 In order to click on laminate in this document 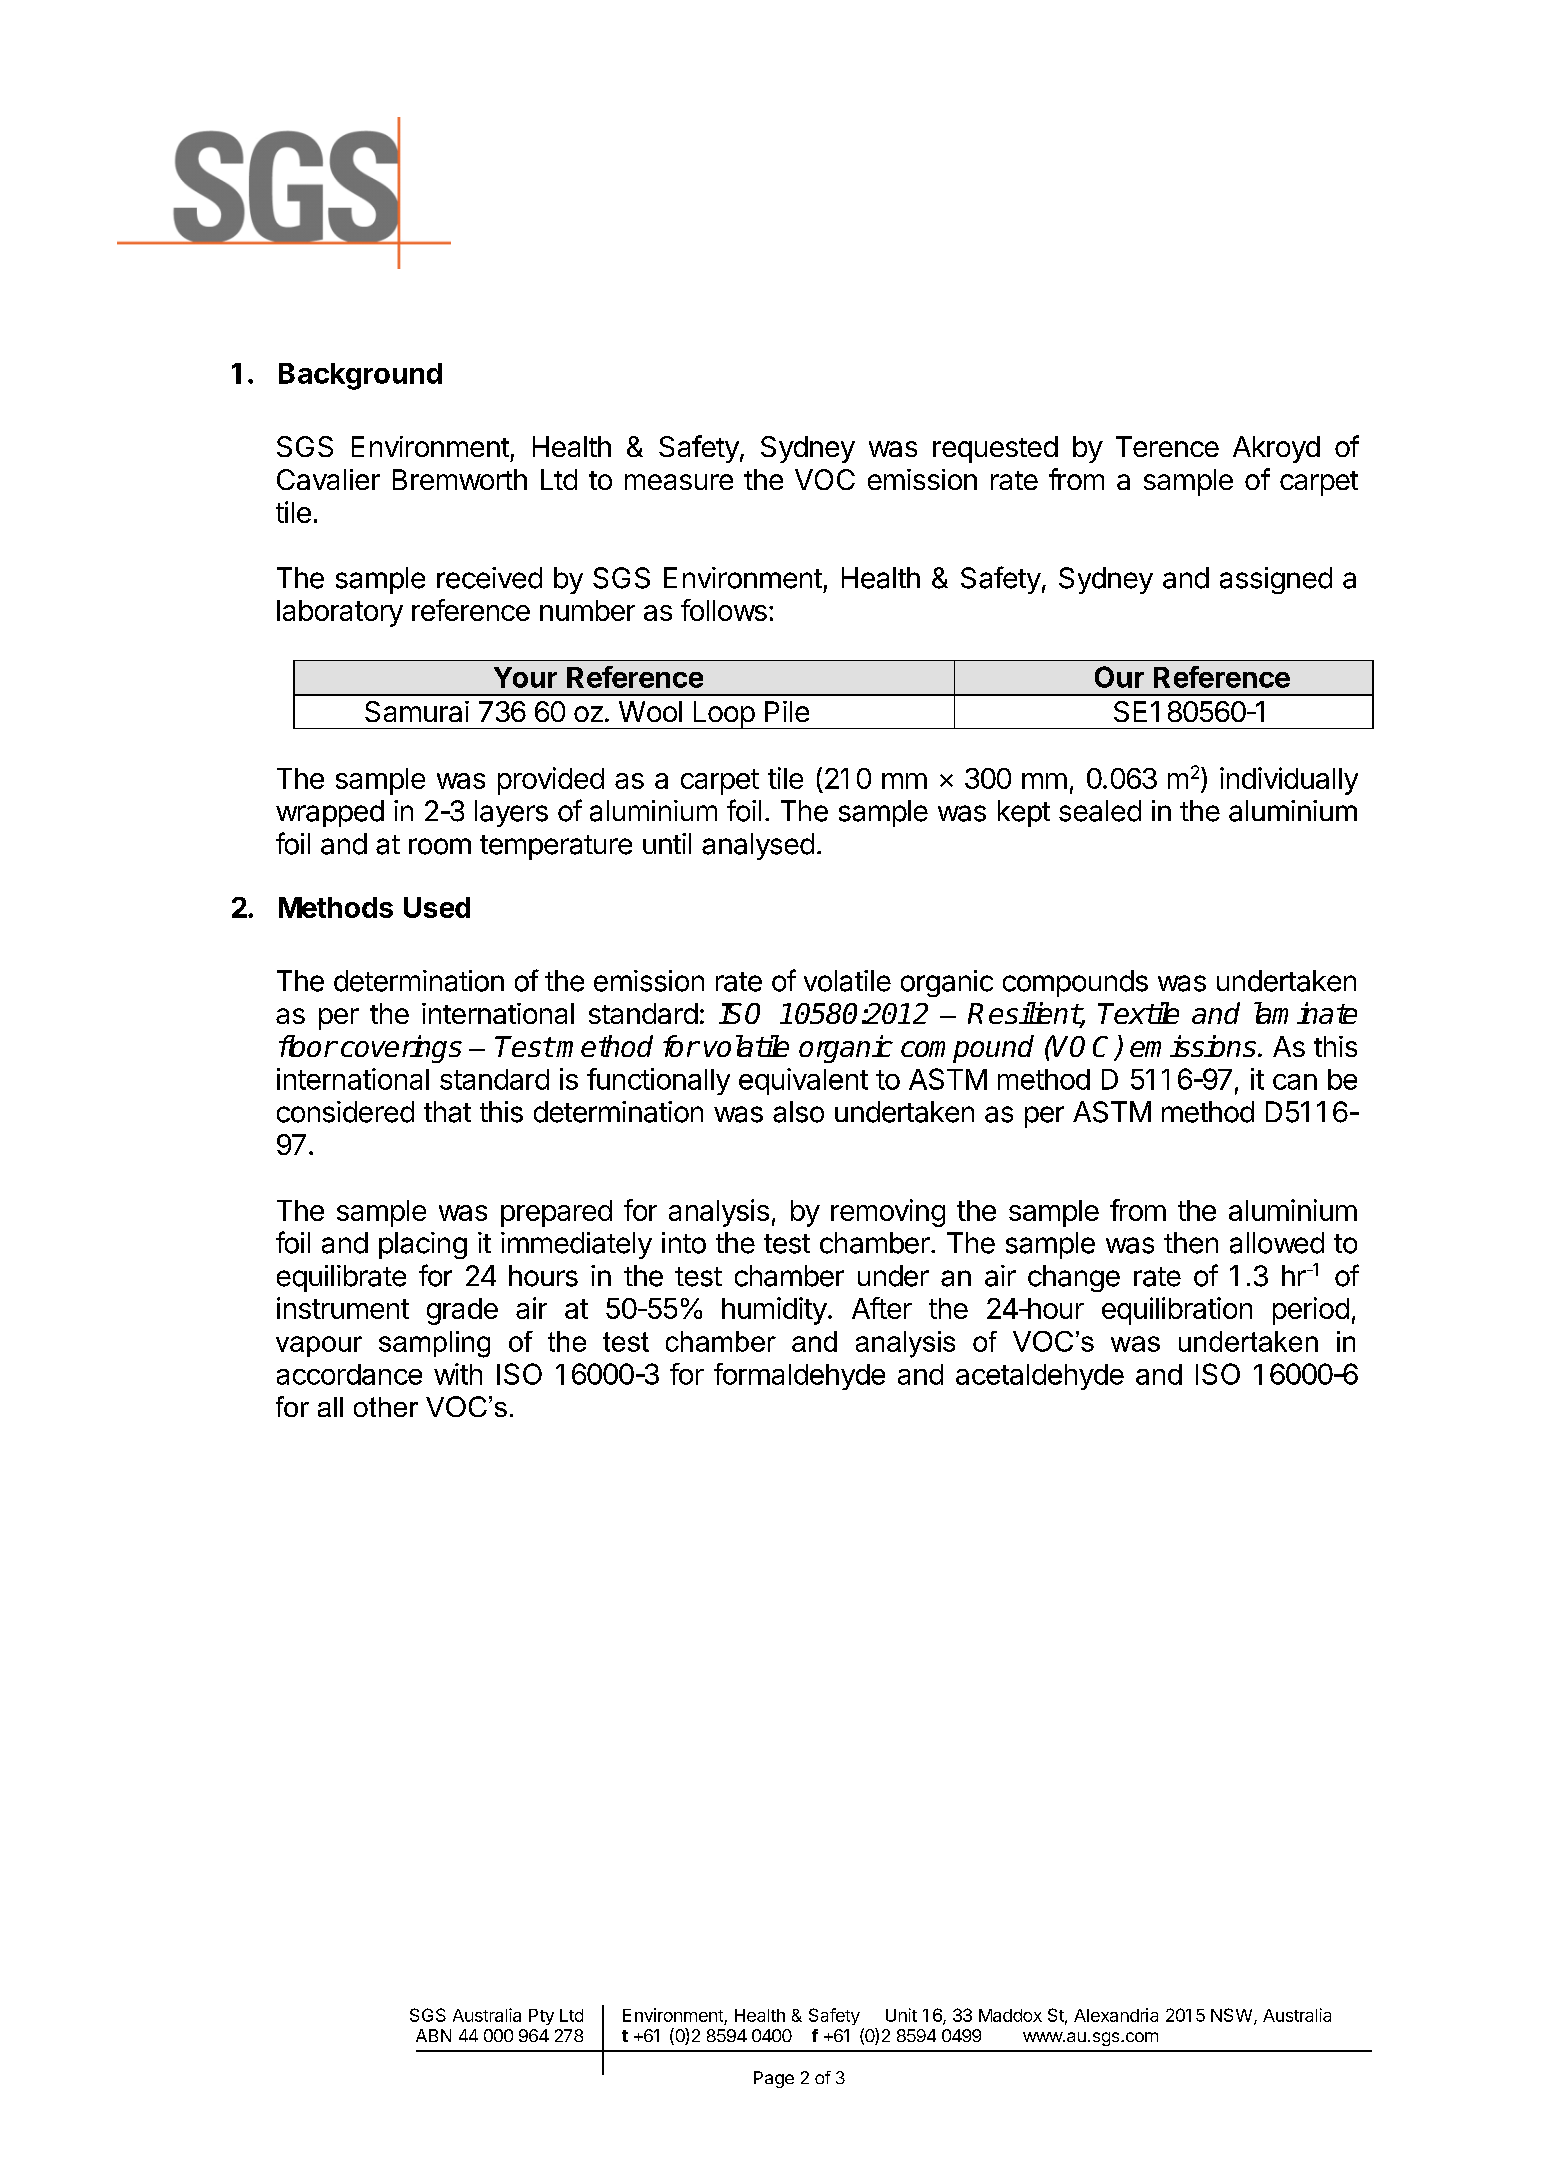, I will do `click(1305, 1013)`.
